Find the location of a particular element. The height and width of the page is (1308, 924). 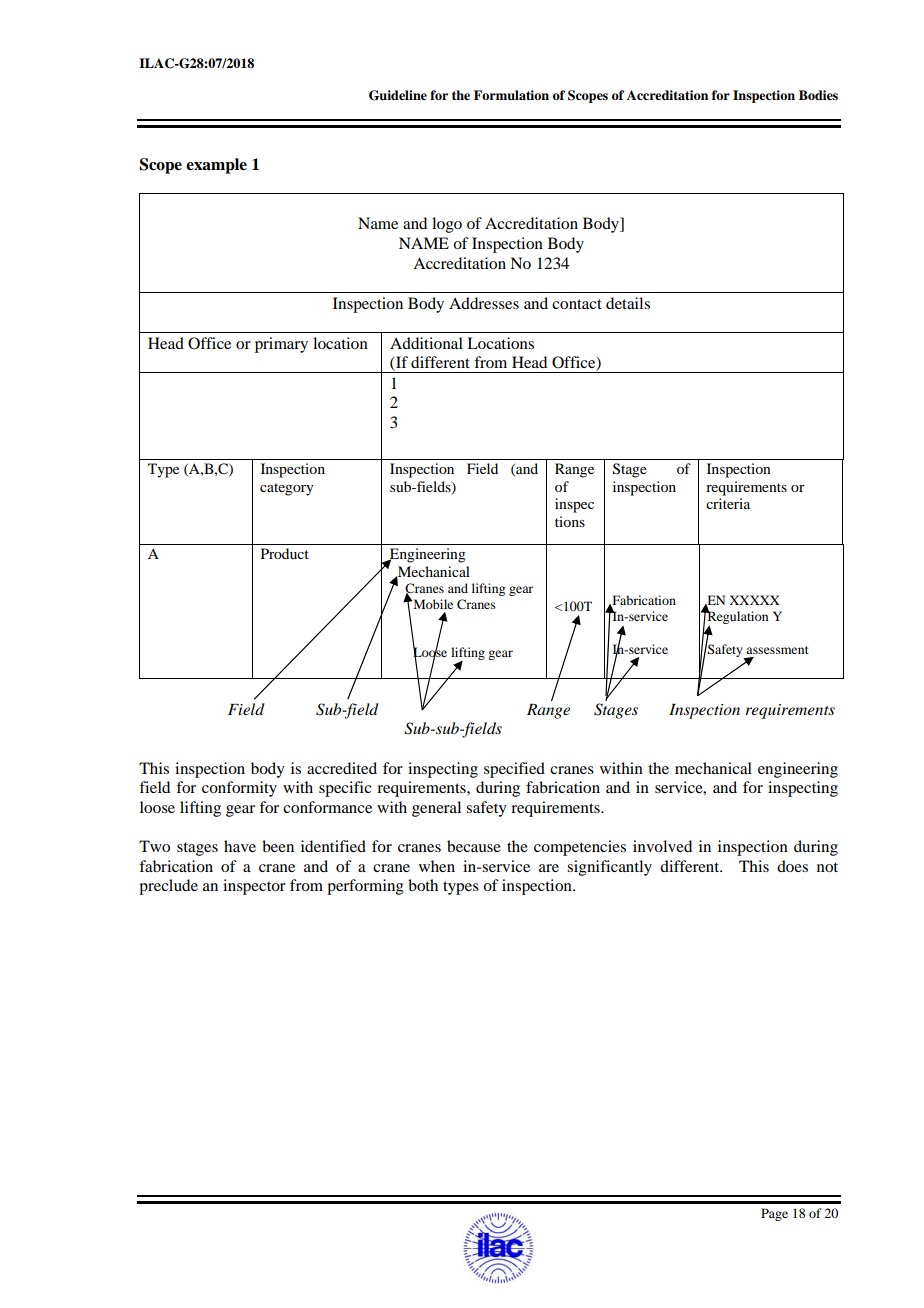

Bodies is located at coordinates (818, 95).
